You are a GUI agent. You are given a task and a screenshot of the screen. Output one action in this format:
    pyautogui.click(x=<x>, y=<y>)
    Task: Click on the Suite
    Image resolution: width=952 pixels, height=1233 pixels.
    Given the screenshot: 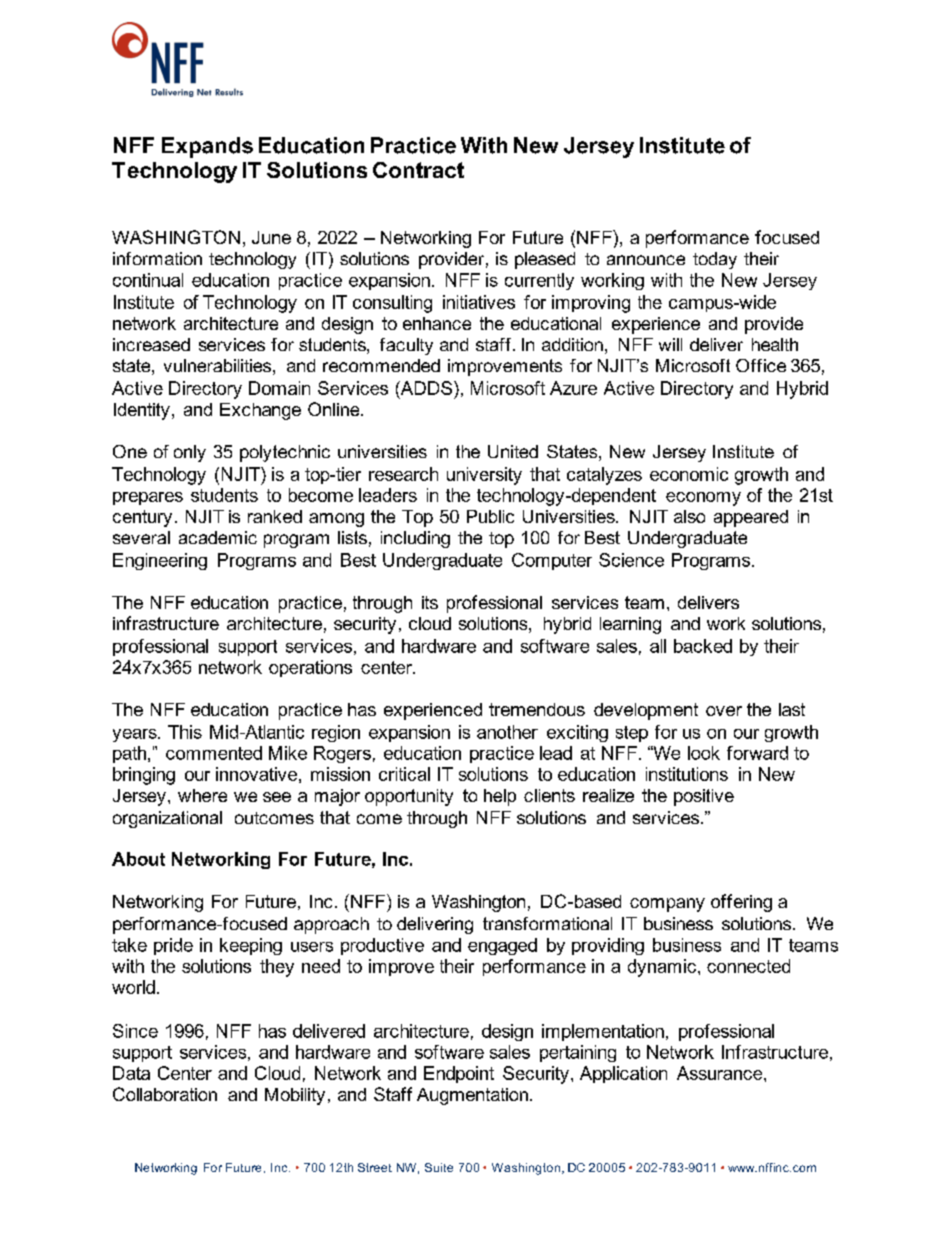 What is the action you would take?
    pyautogui.click(x=439, y=1167)
